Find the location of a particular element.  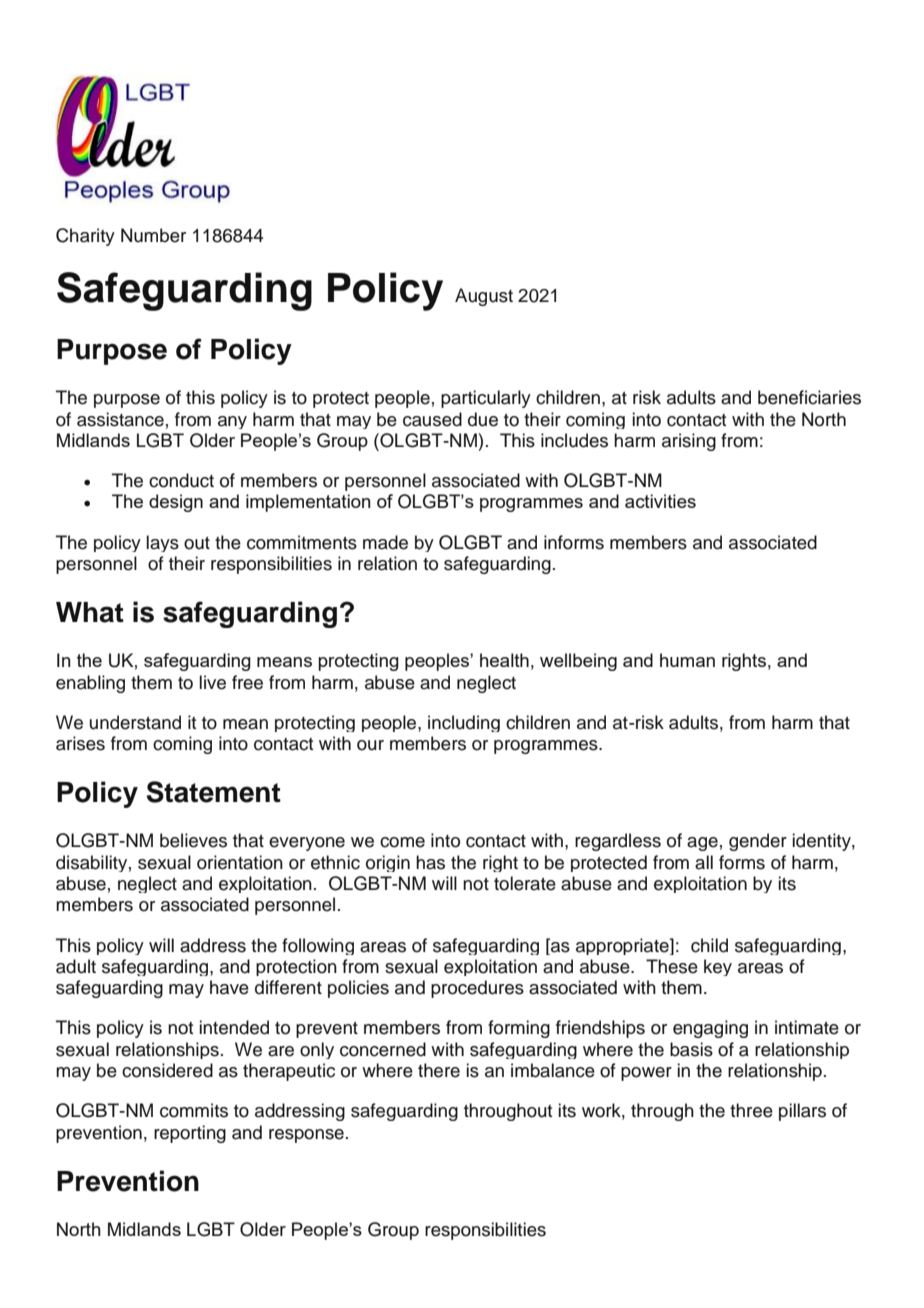

live is located at coordinates (212, 682).
